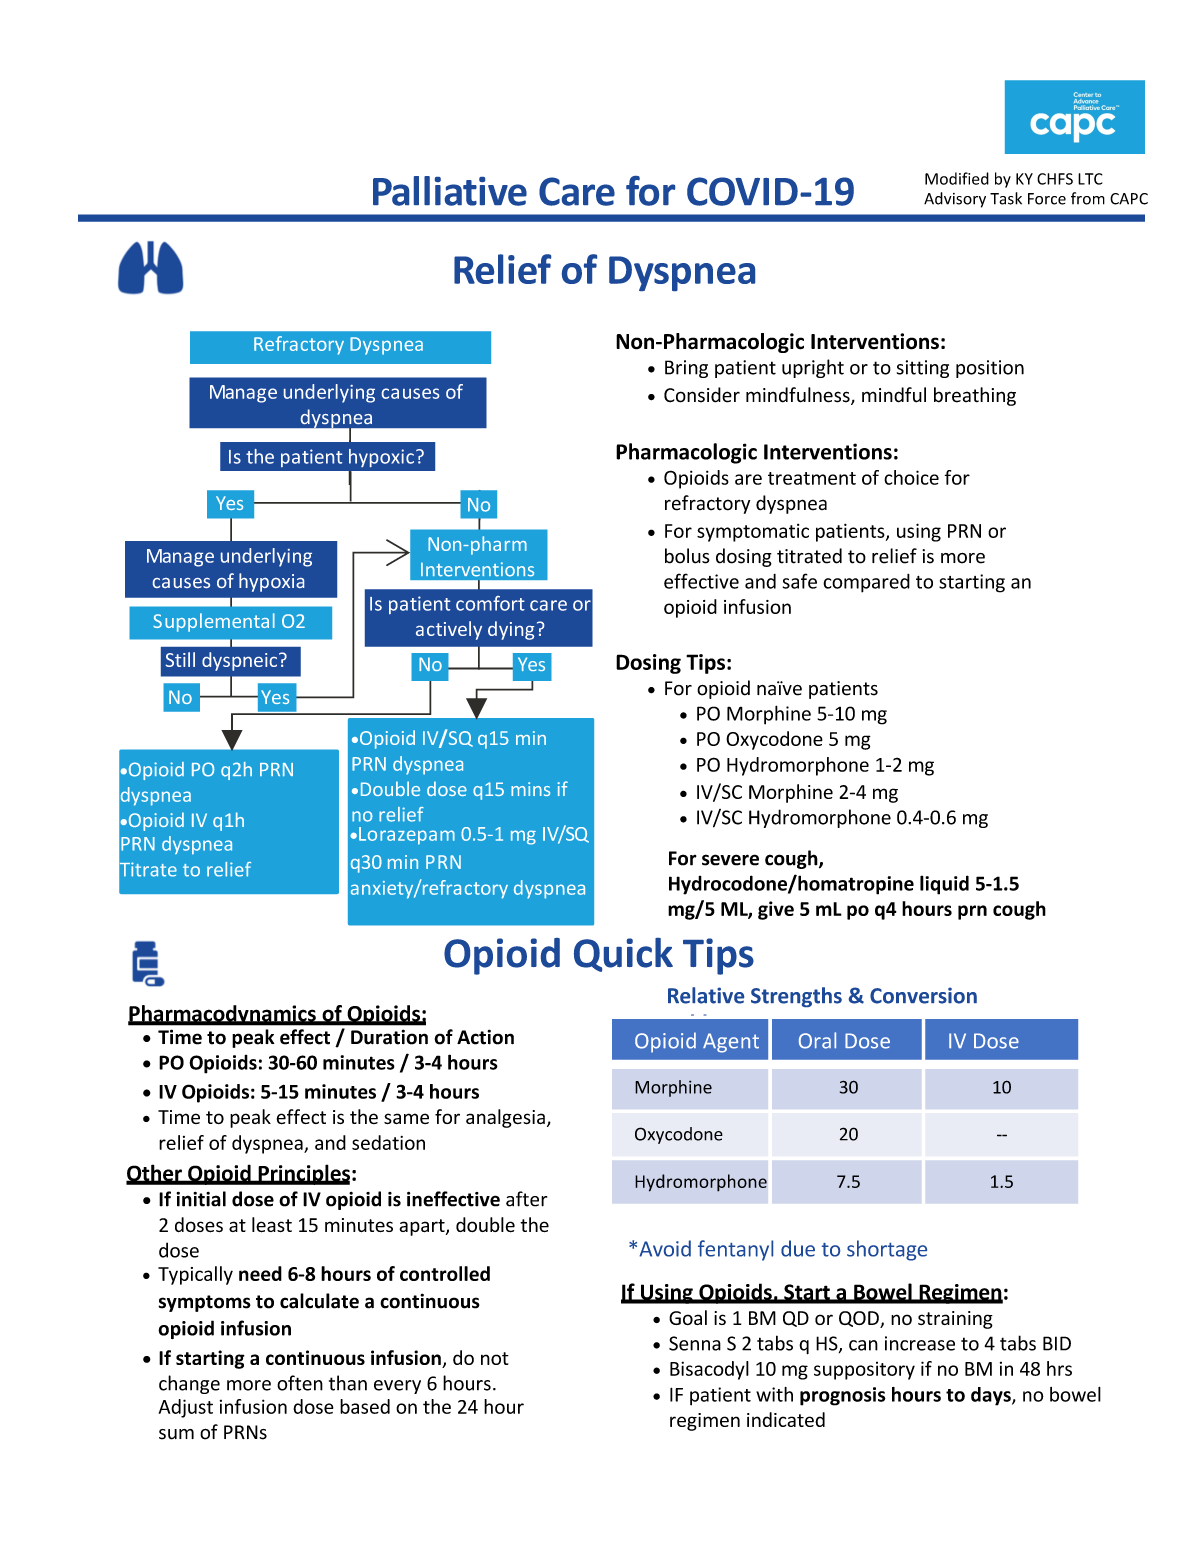  I want to click on liquid, so click(944, 885).
